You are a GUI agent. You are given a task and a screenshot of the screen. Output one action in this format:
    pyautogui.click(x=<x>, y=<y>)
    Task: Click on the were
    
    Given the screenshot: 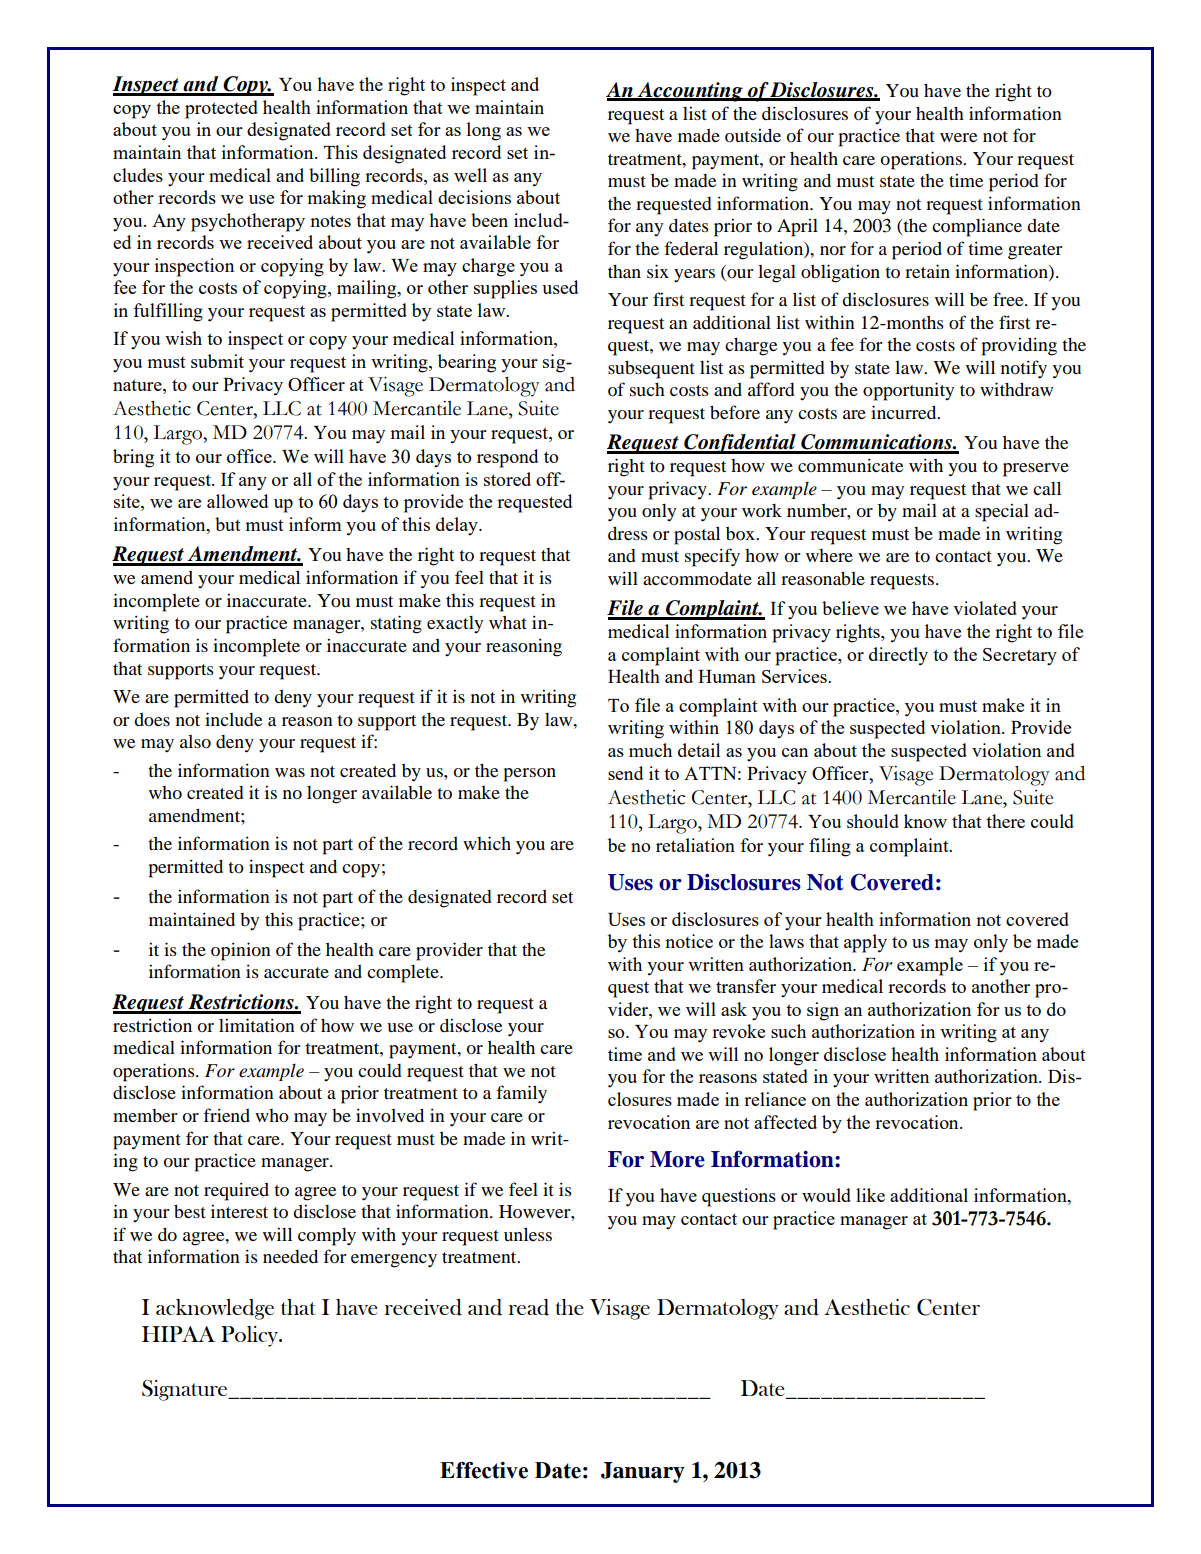 What is the action you would take?
    pyautogui.click(x=958, y=137)
